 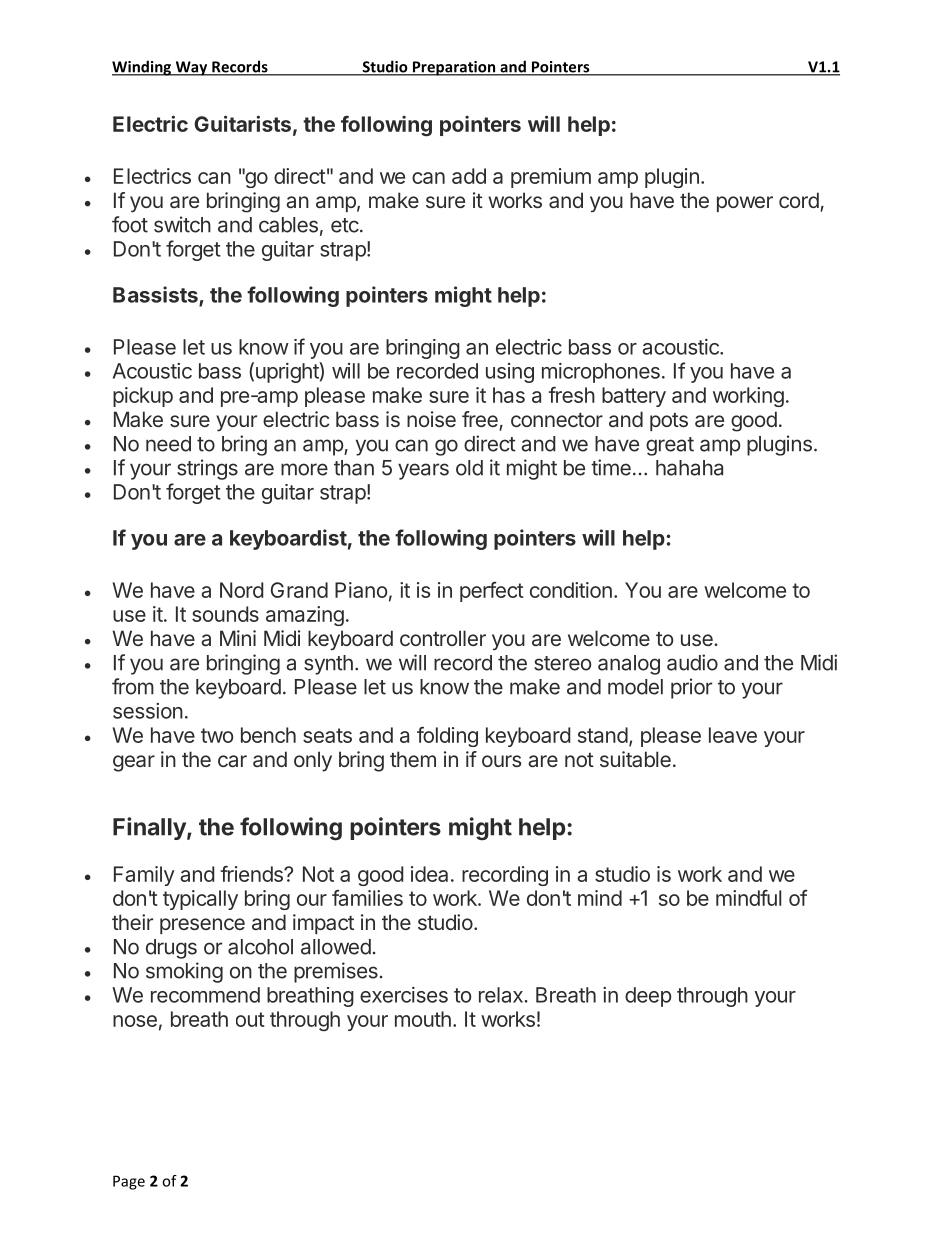 I want to click on mouth, so click(x=423, y=1019).
